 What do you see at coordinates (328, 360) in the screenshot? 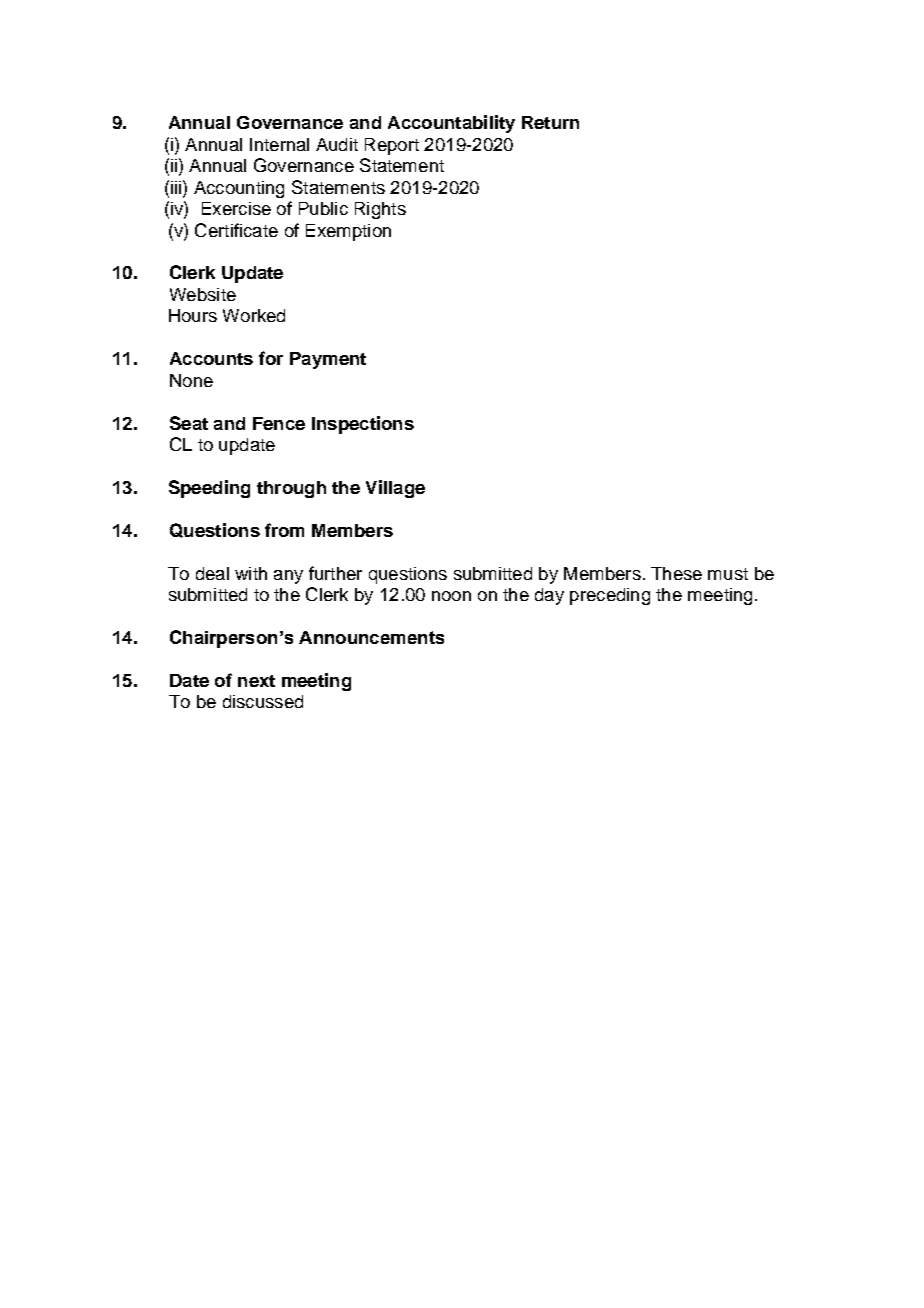
I see `Payment` at bounding box center [328, 360].
